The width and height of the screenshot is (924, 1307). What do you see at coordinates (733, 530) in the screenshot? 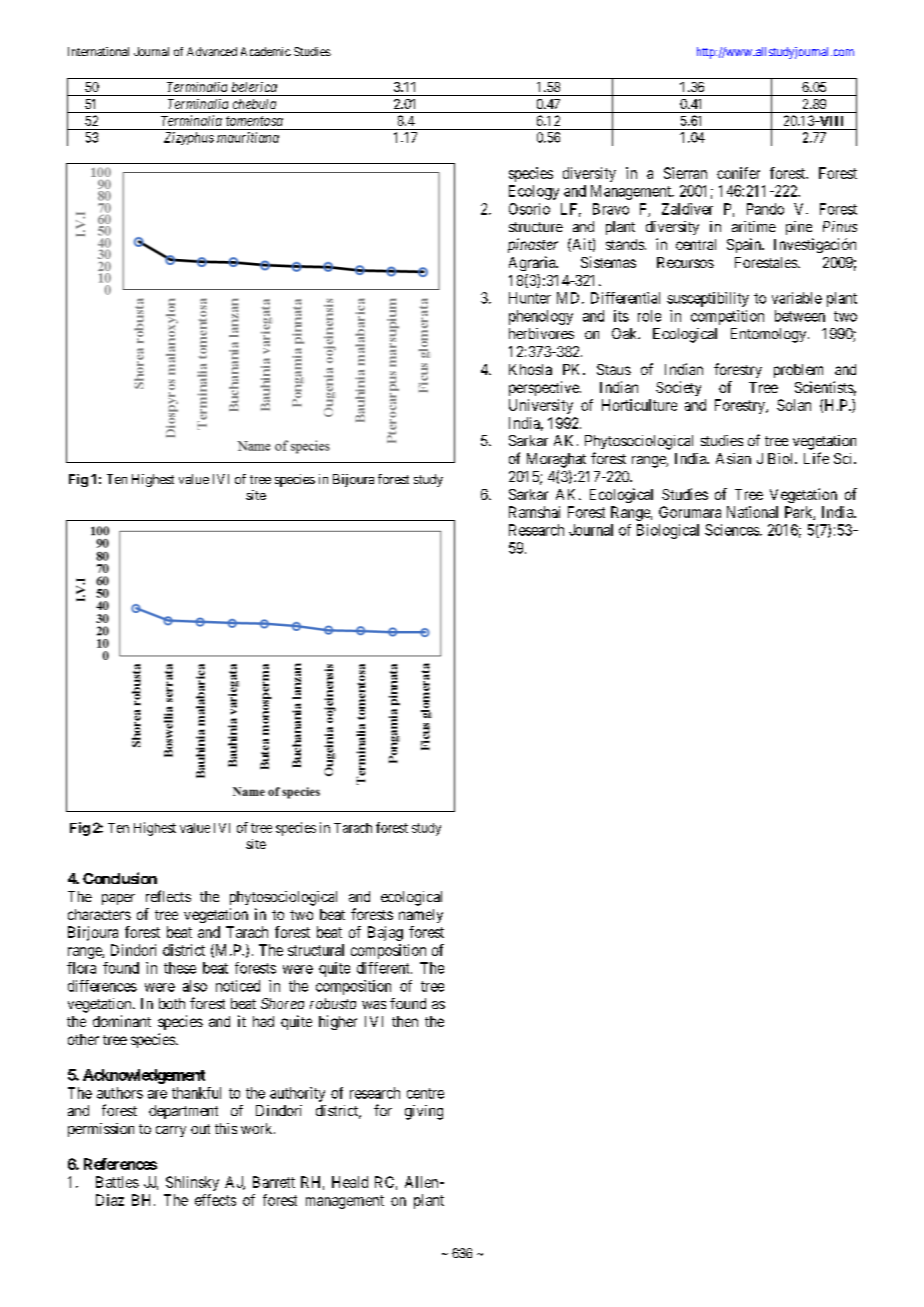
I see `Sciences` at bounding box center [733, 530].
